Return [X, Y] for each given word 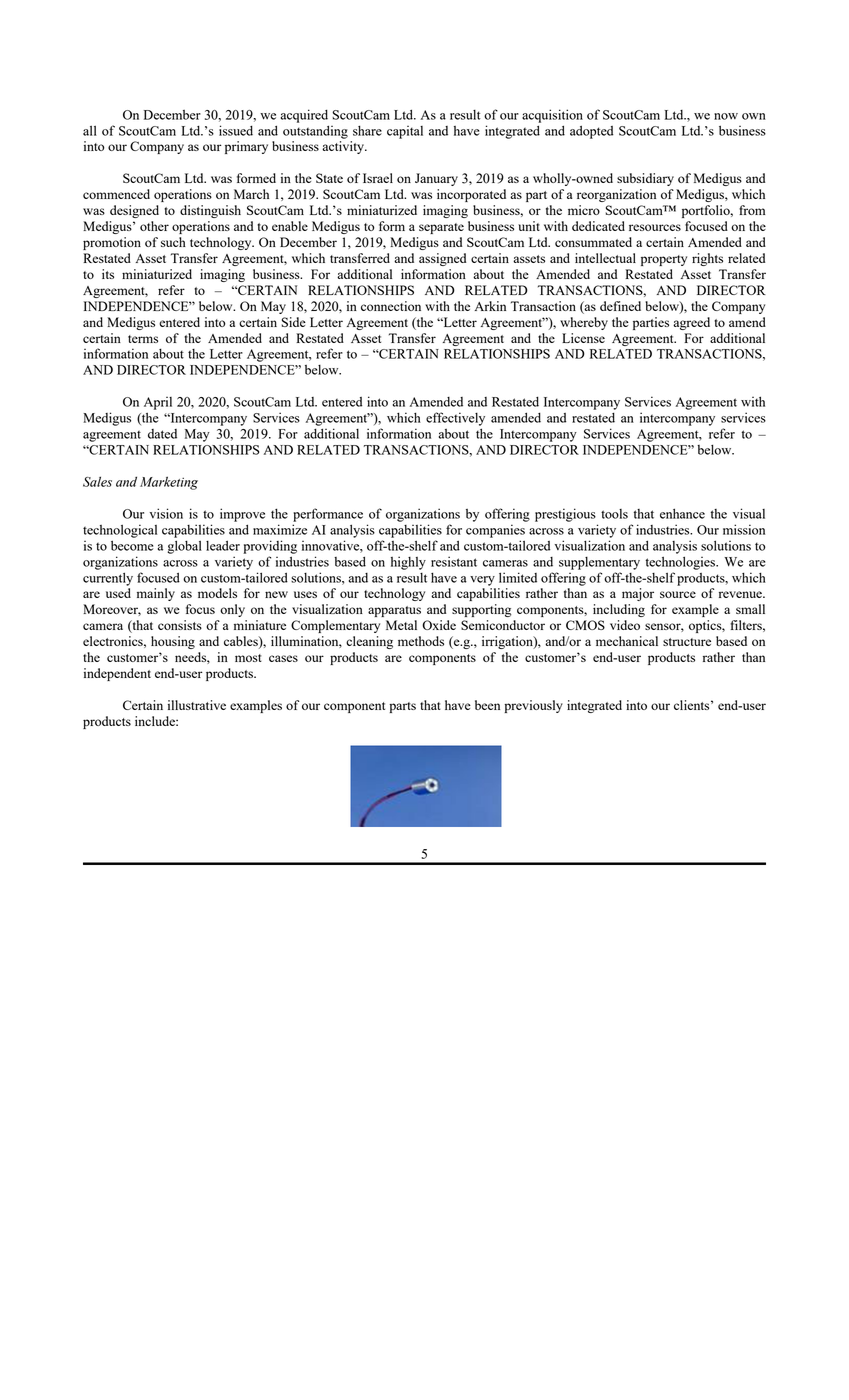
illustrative [197, 705]
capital [405, 132]
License [583, 338]
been [487, 705]
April [158, 403]
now [726, 116]
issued [236, 130]
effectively [455, 419]
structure [687, 642]
